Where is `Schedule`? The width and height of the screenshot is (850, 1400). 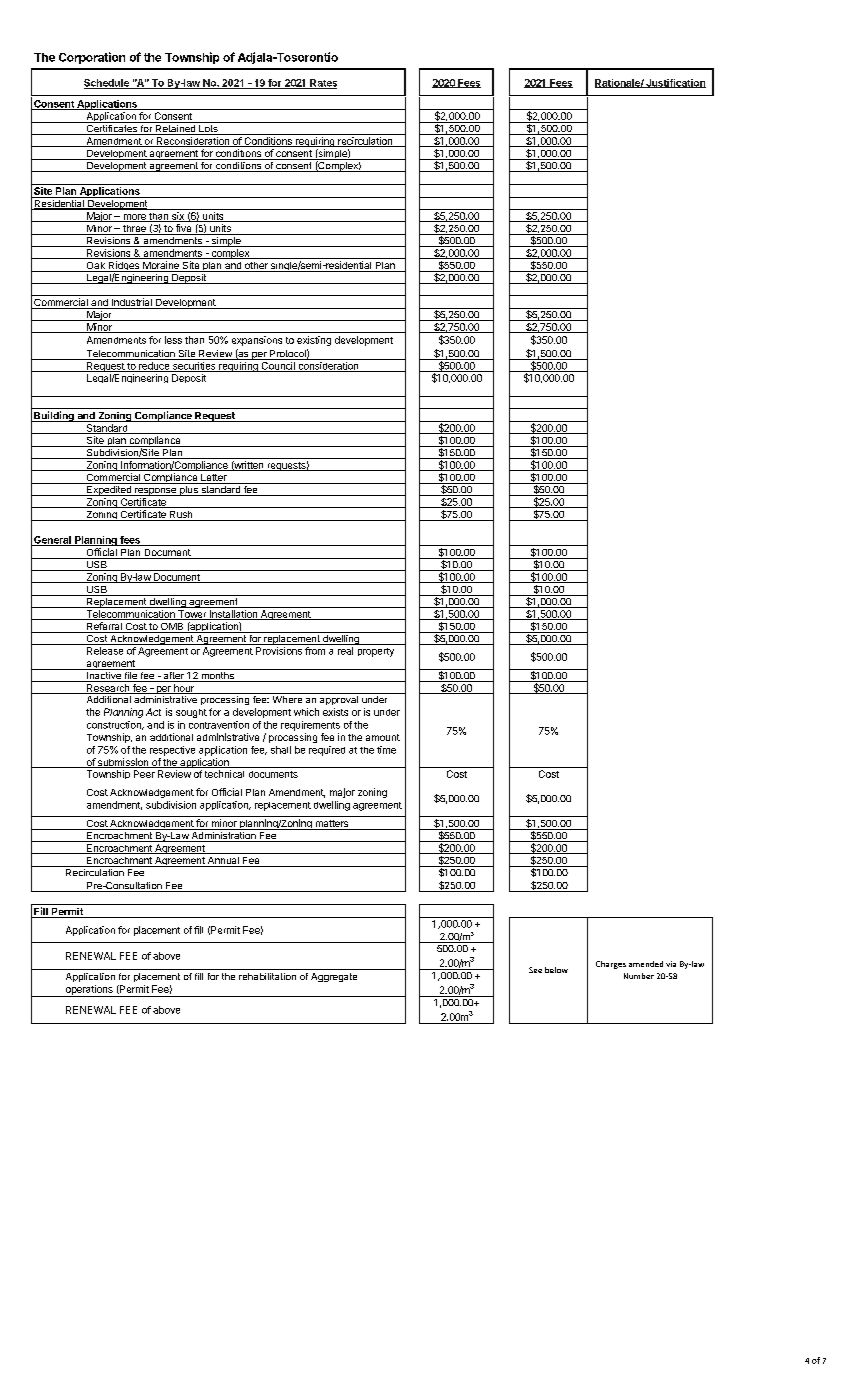 Schedule is located at coordinates (107, 84).
